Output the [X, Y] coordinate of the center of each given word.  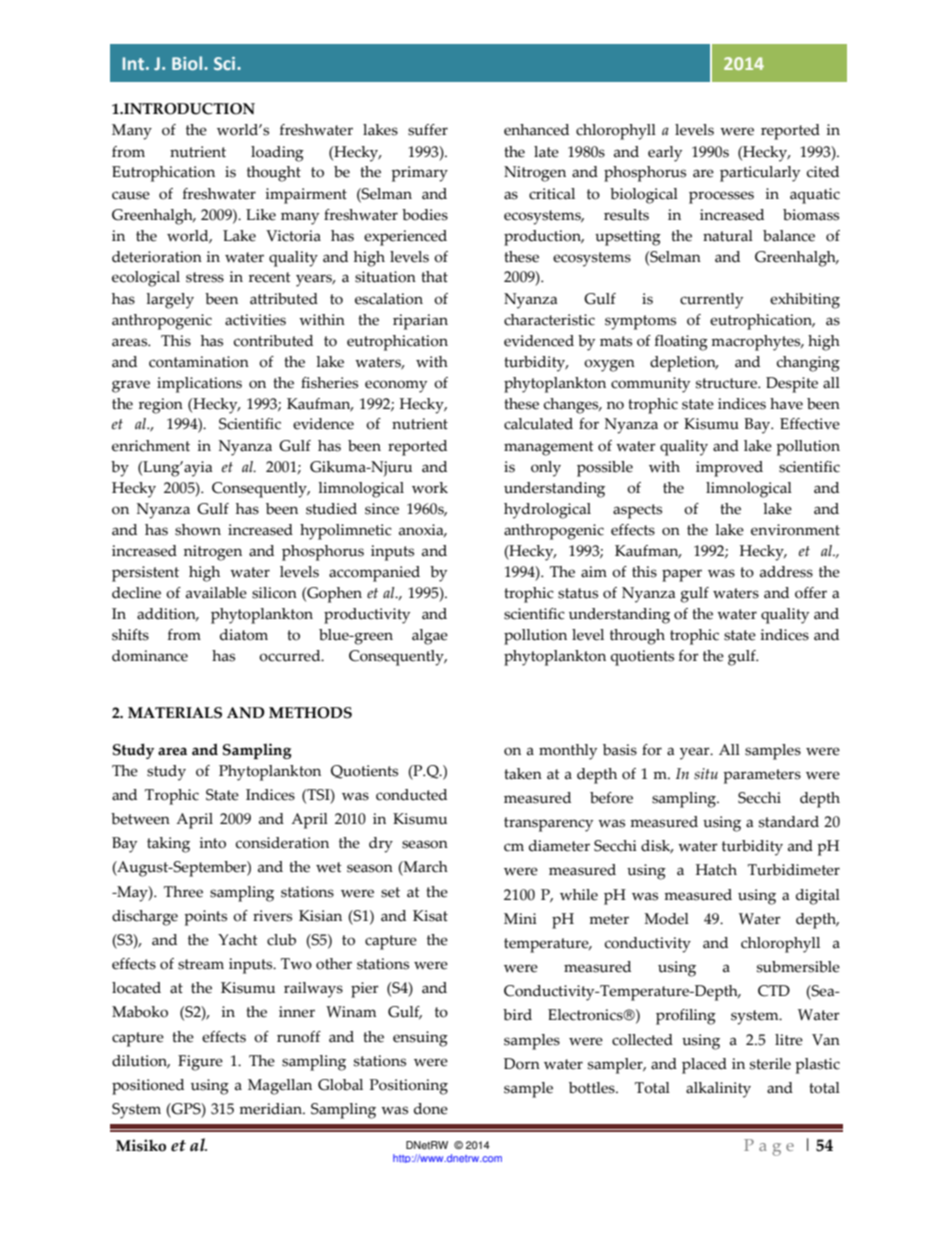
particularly [760, 174]
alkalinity [718, 1090]
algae [430, 637]
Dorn [522, 1064]
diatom [244, 635]
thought [274, 174]
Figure [200, 1063]
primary [419, 174]
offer [811, 593]
